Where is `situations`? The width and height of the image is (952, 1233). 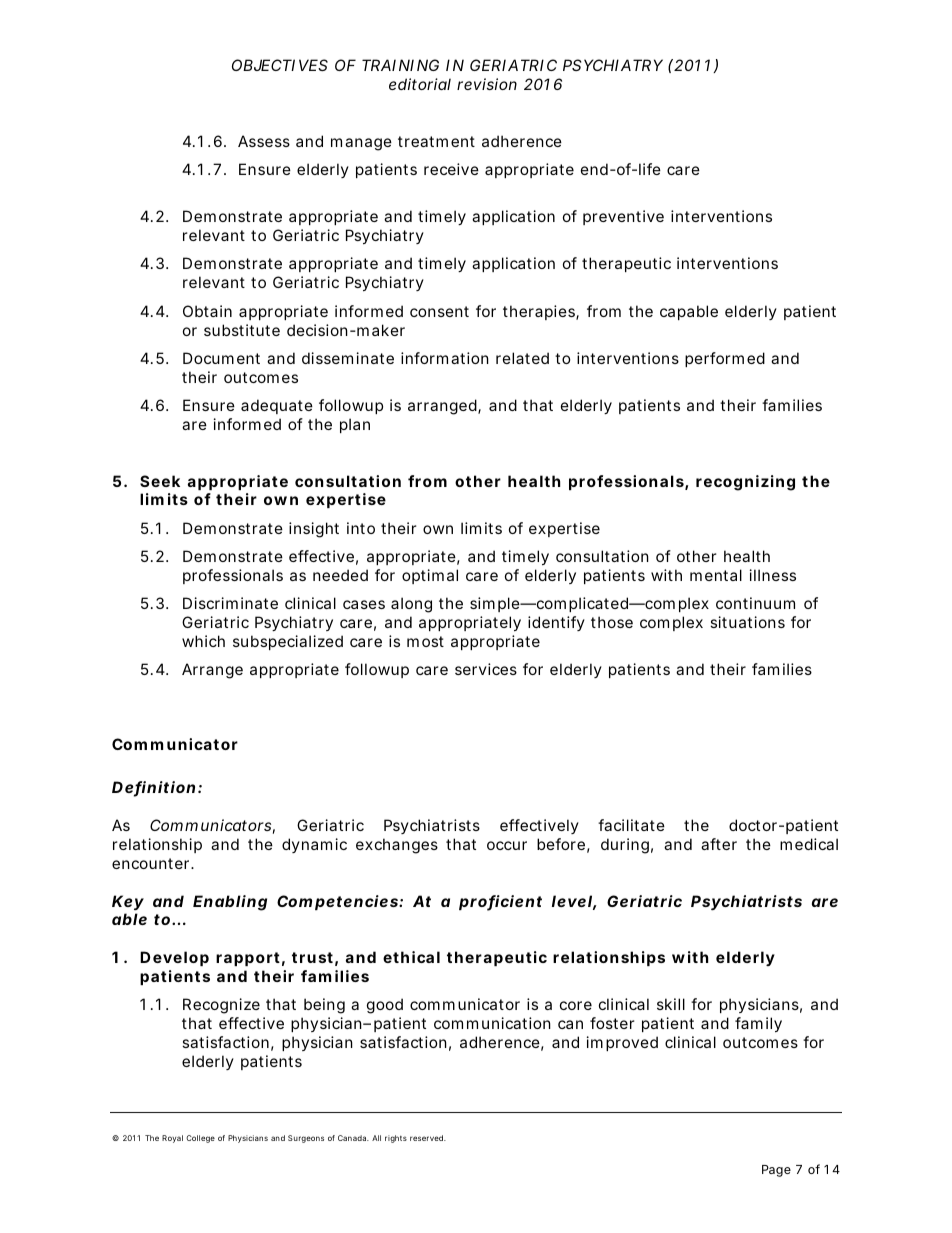
situations is located at coordinates (747, 622).
